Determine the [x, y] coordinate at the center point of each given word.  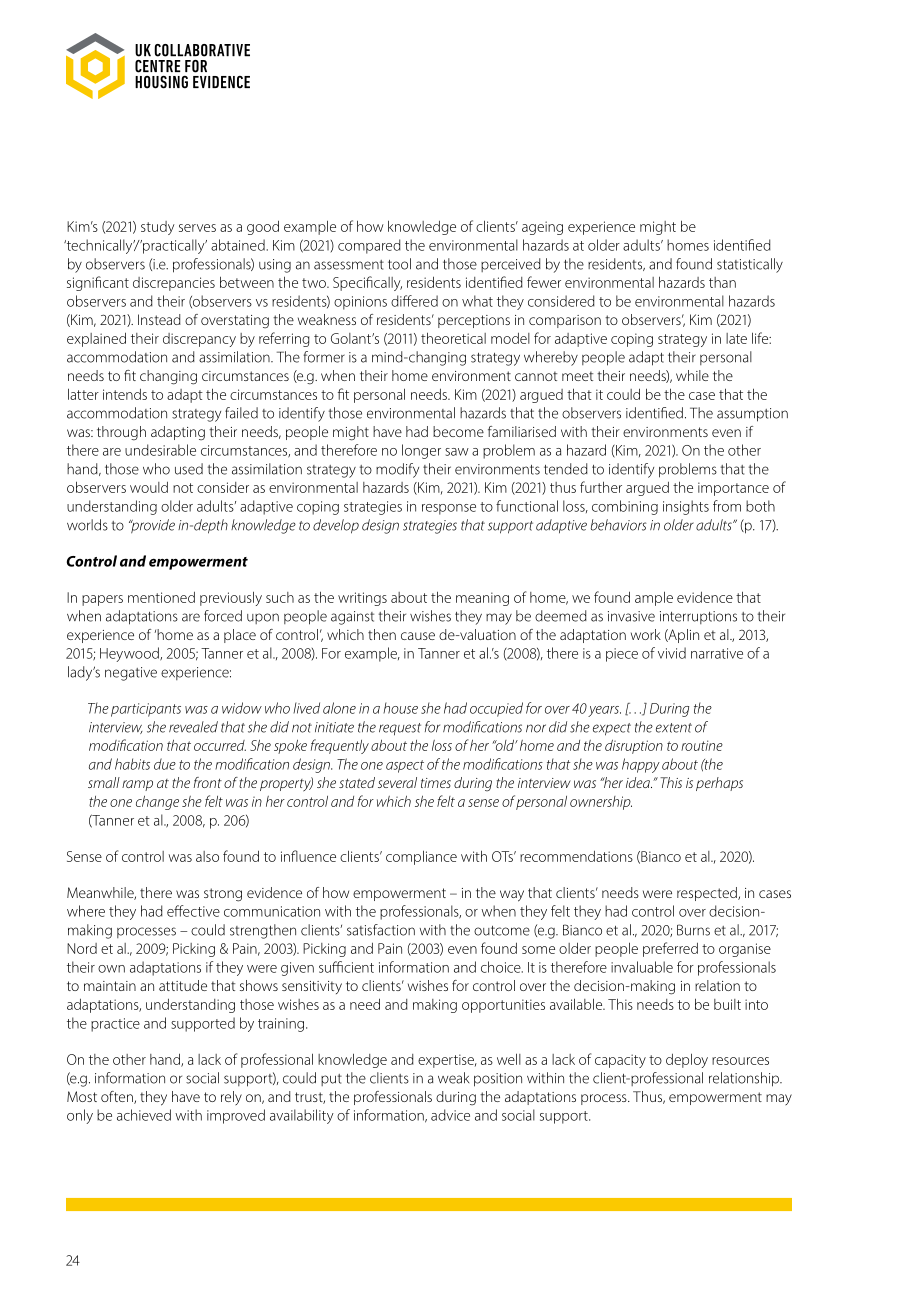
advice [450, 1115]
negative [131, 674]
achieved [144, 1115]
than [722, 282]
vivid [672, 653]
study [158, 228]
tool [399, 264]
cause [418, 636]
